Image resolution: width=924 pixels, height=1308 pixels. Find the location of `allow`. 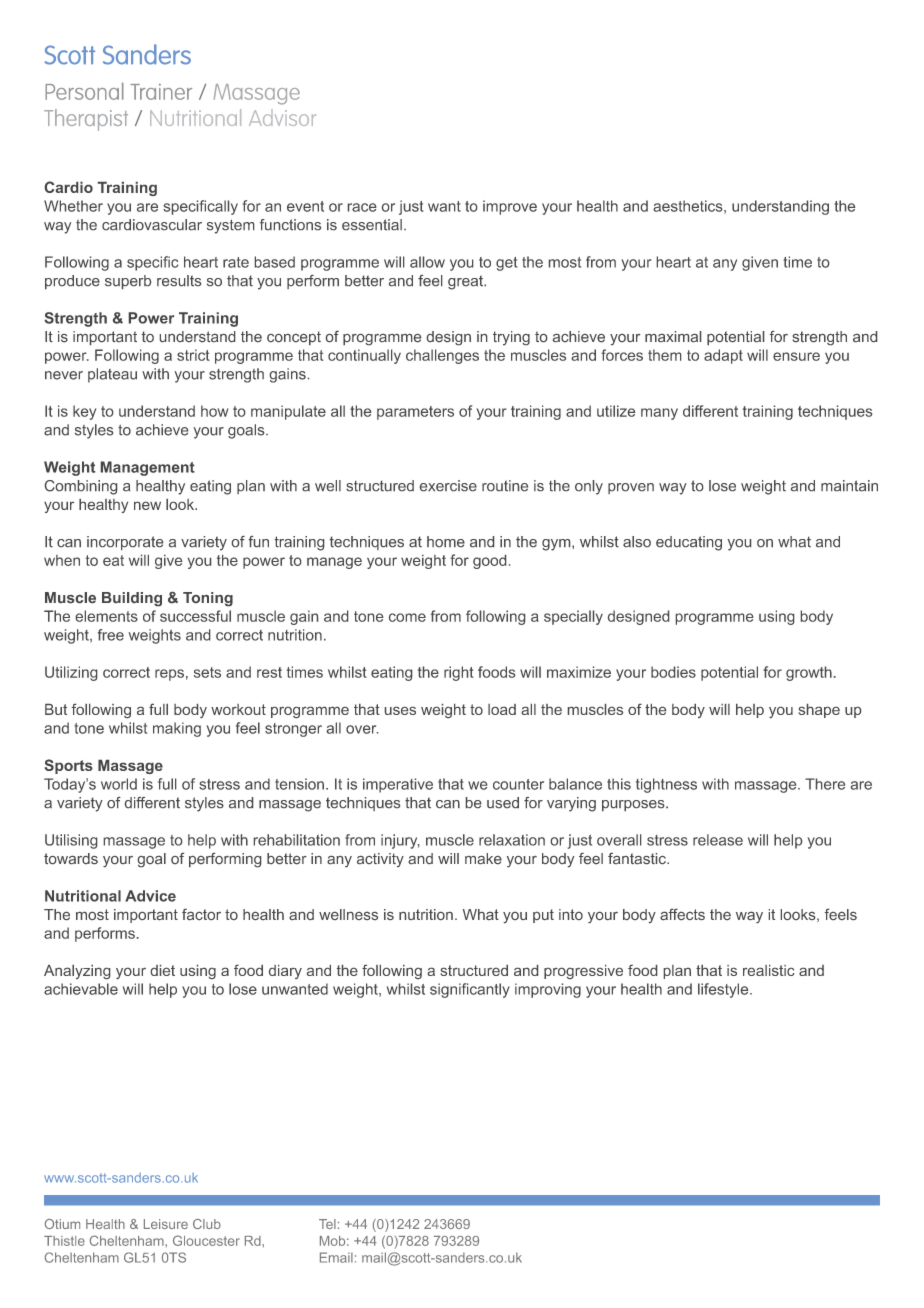

allow is located at coordinates (427, 262).
